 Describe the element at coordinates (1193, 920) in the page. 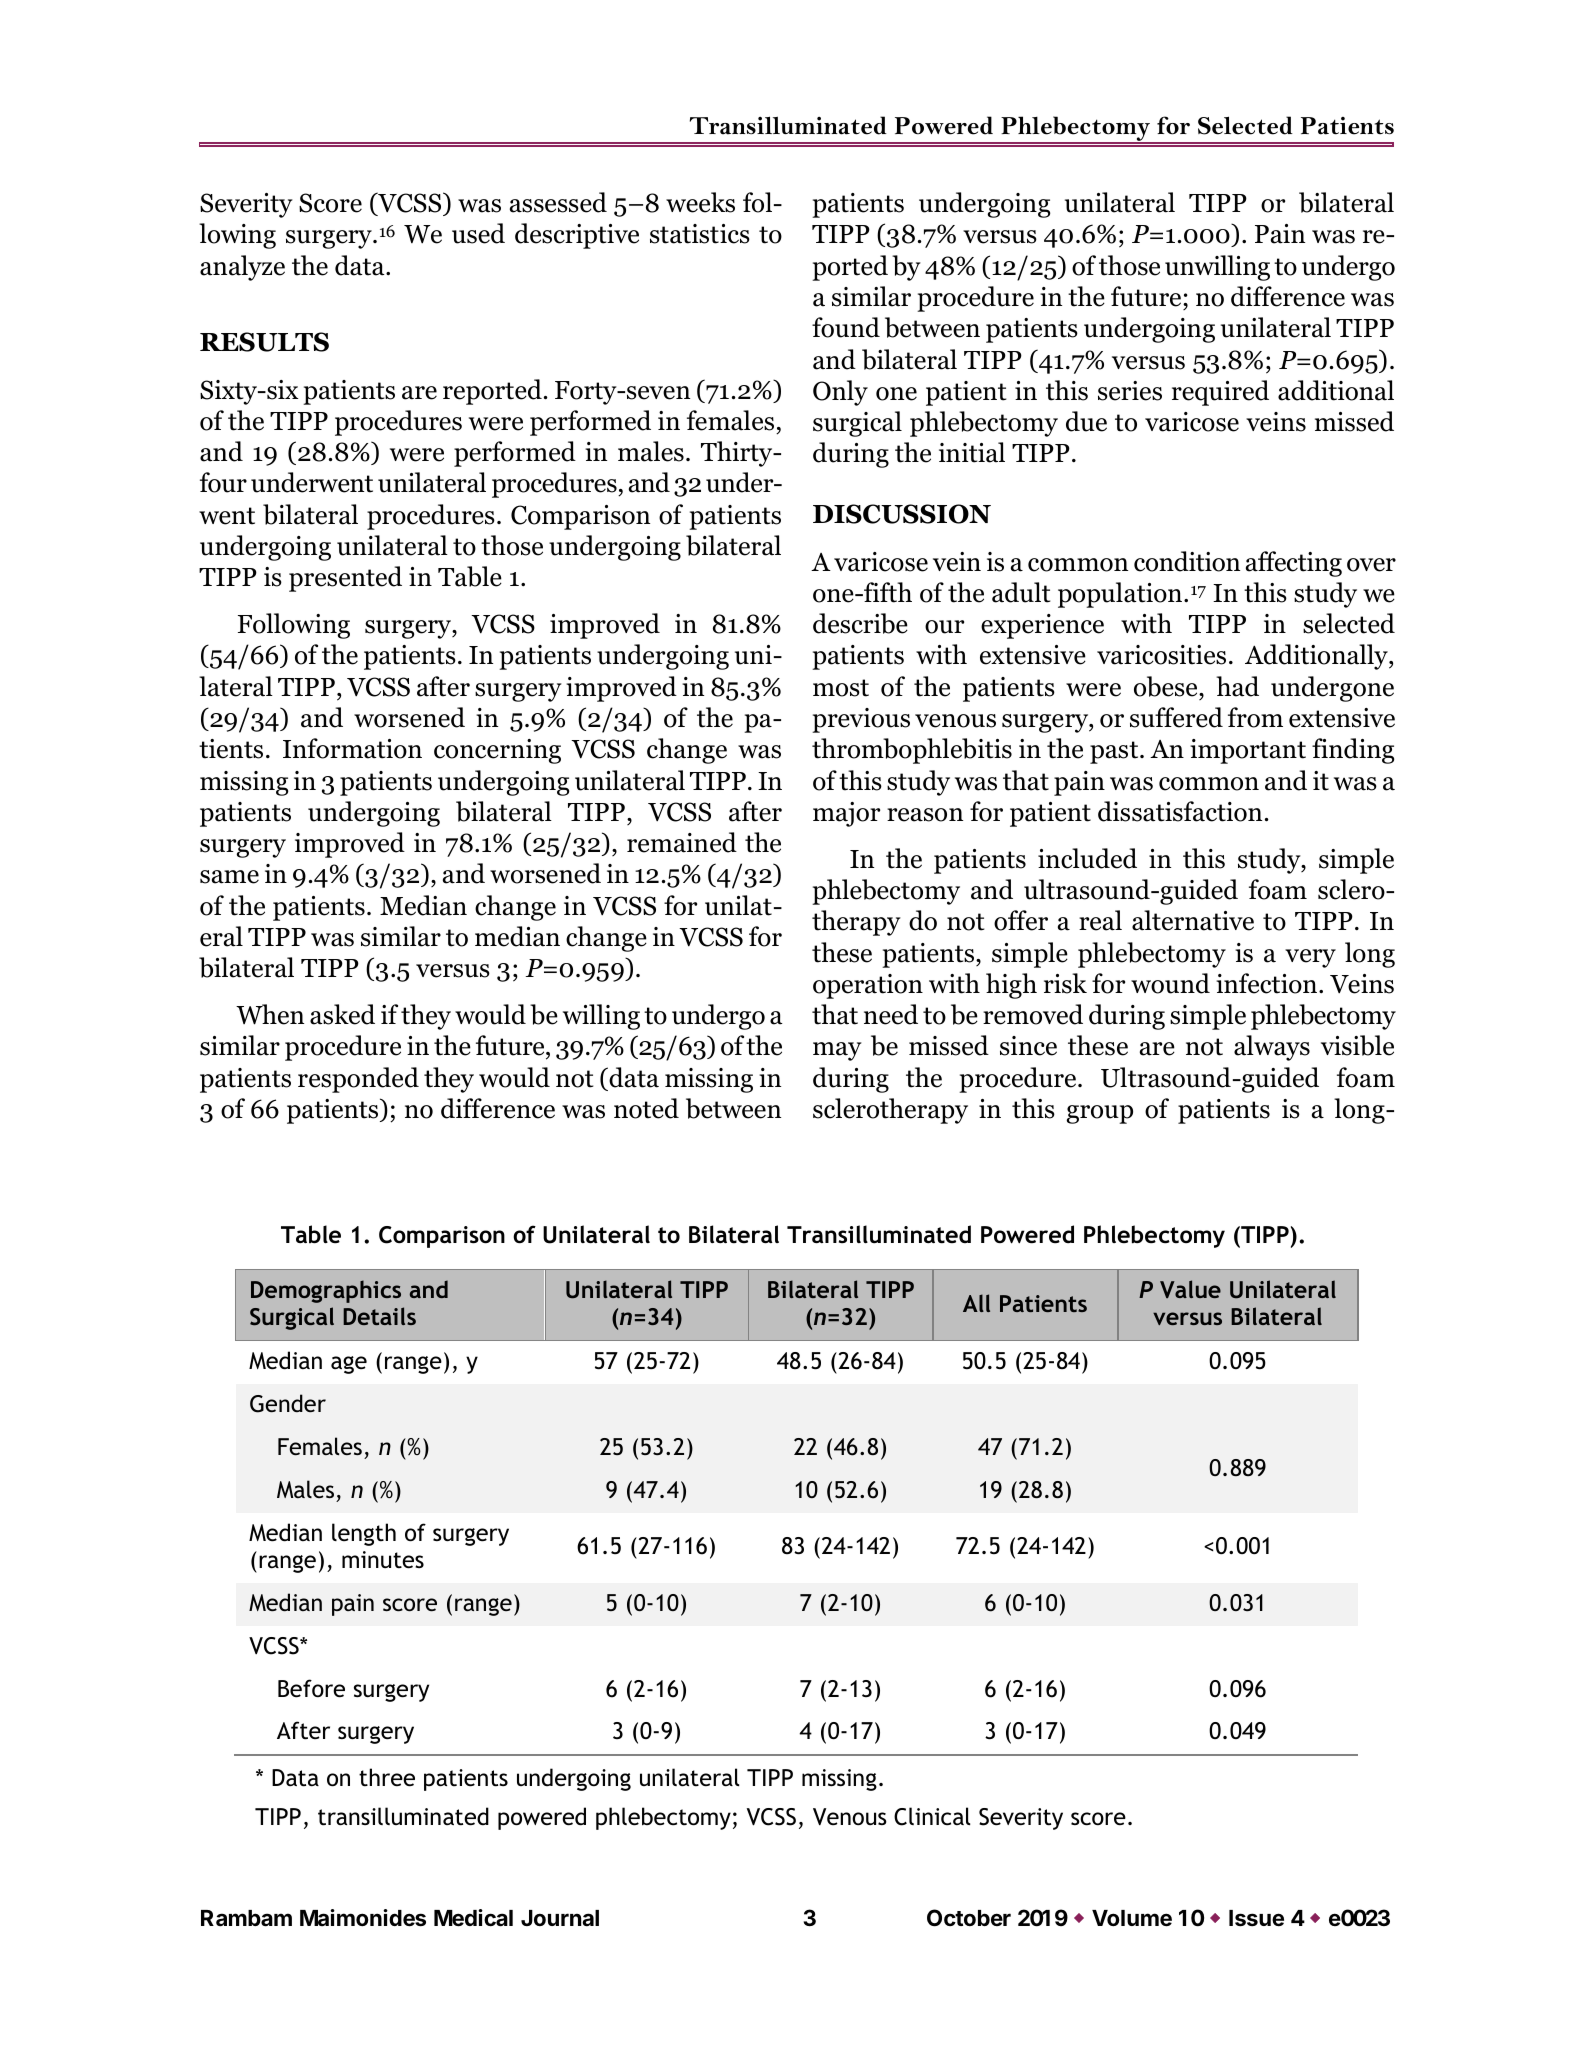

I see `alternative` at that location.
